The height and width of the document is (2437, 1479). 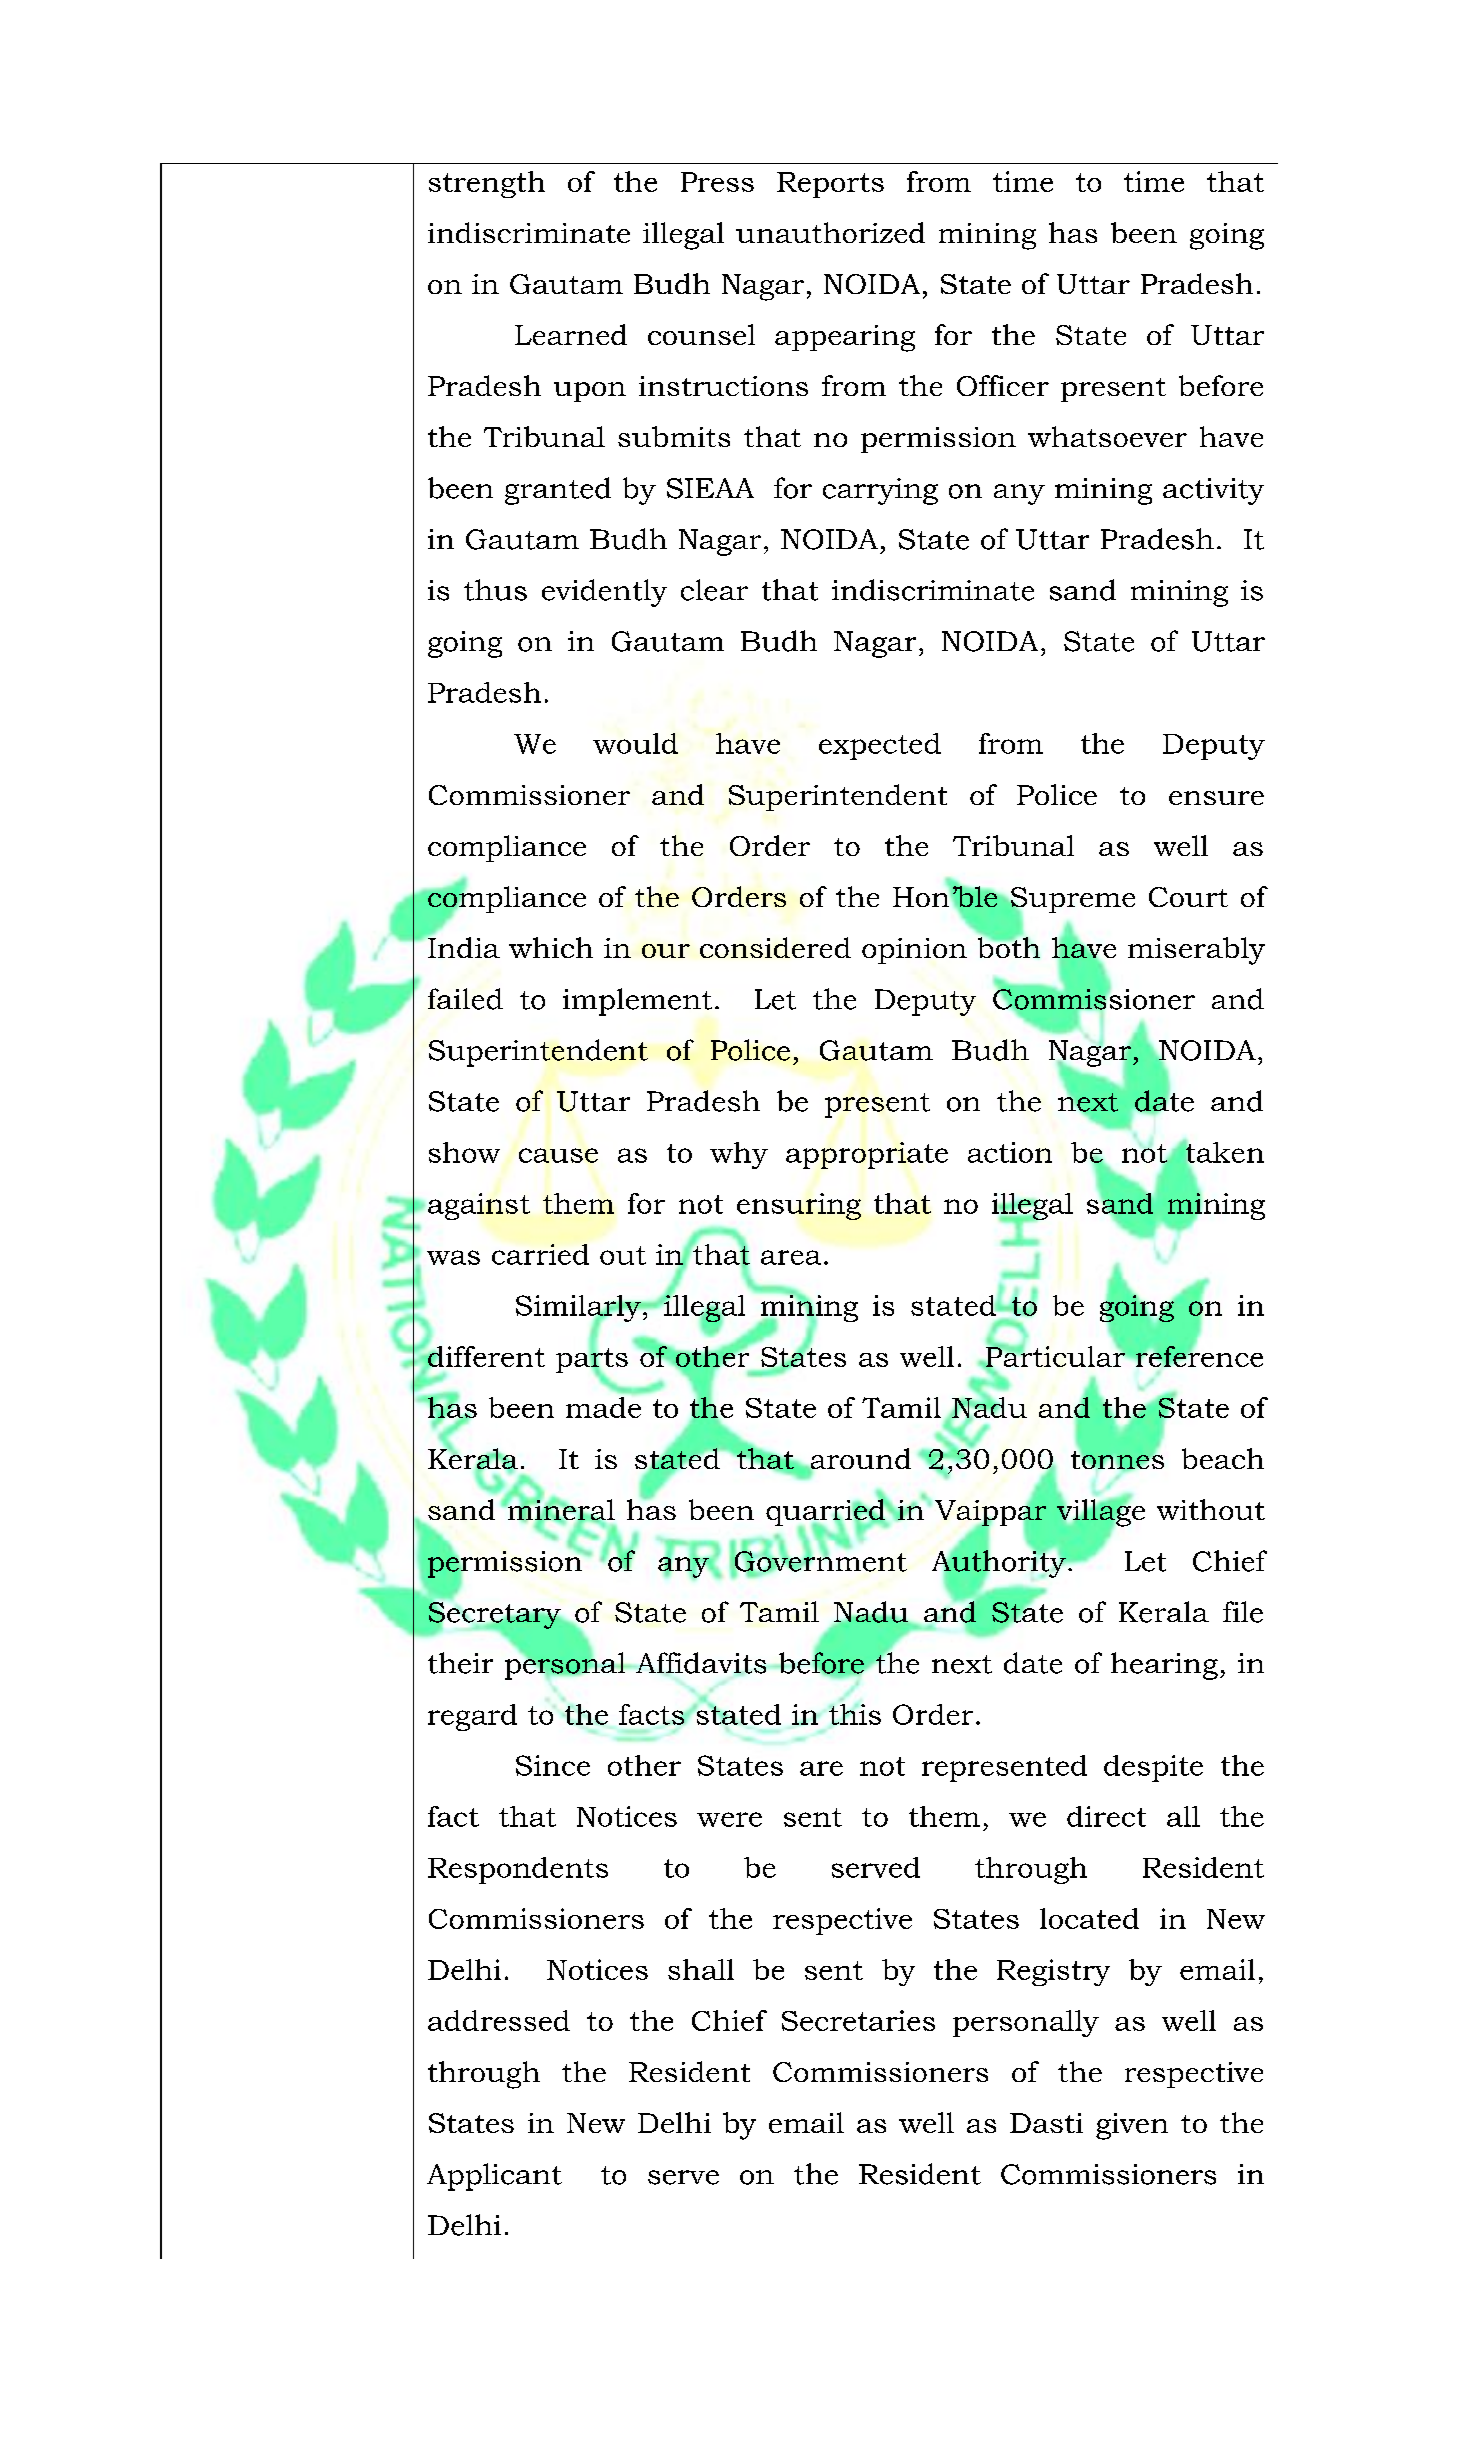 I want to click on Secretaries, so click(x=858, y=2020).
